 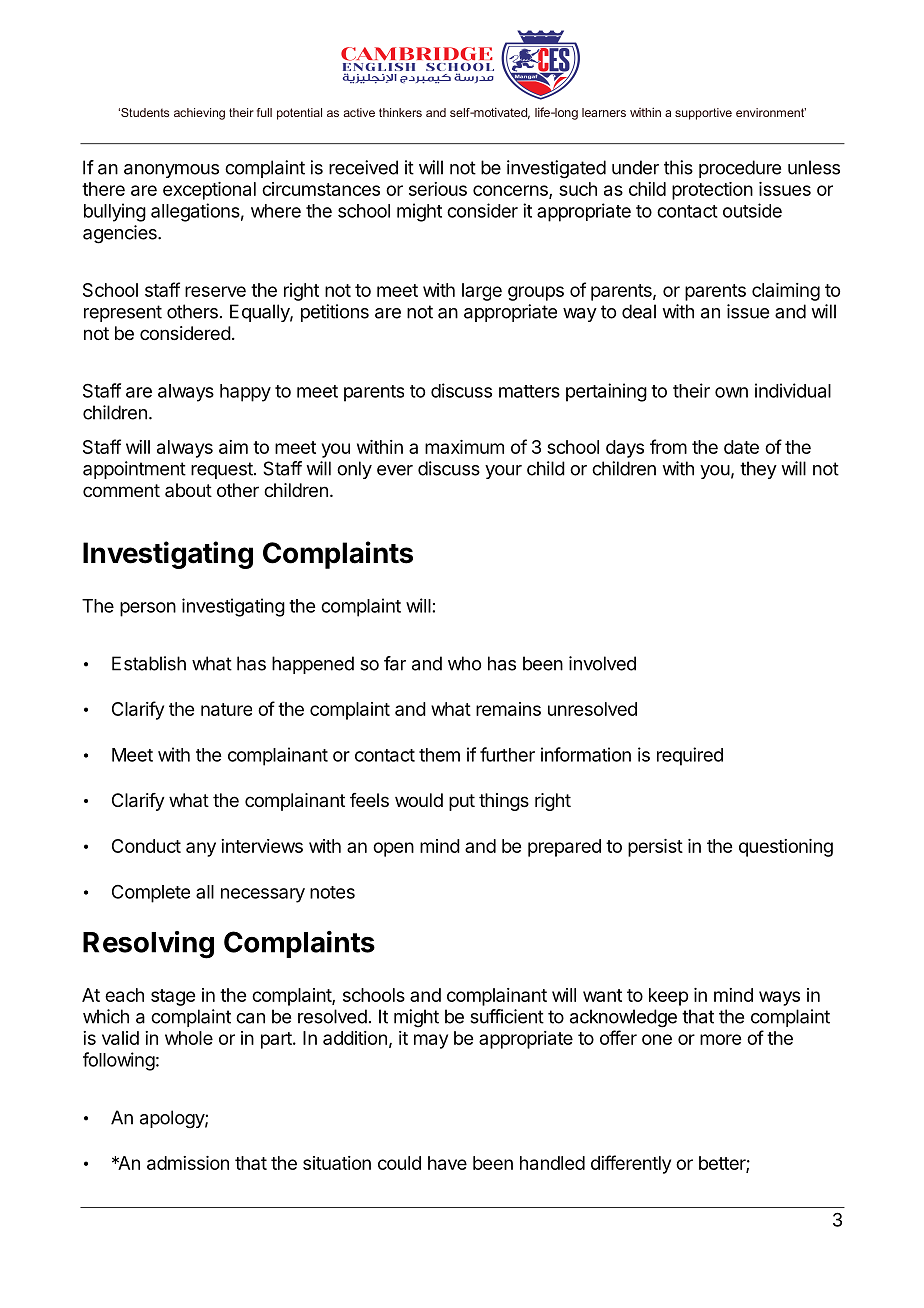 I want to click on any, so click(x=201, y=849).
